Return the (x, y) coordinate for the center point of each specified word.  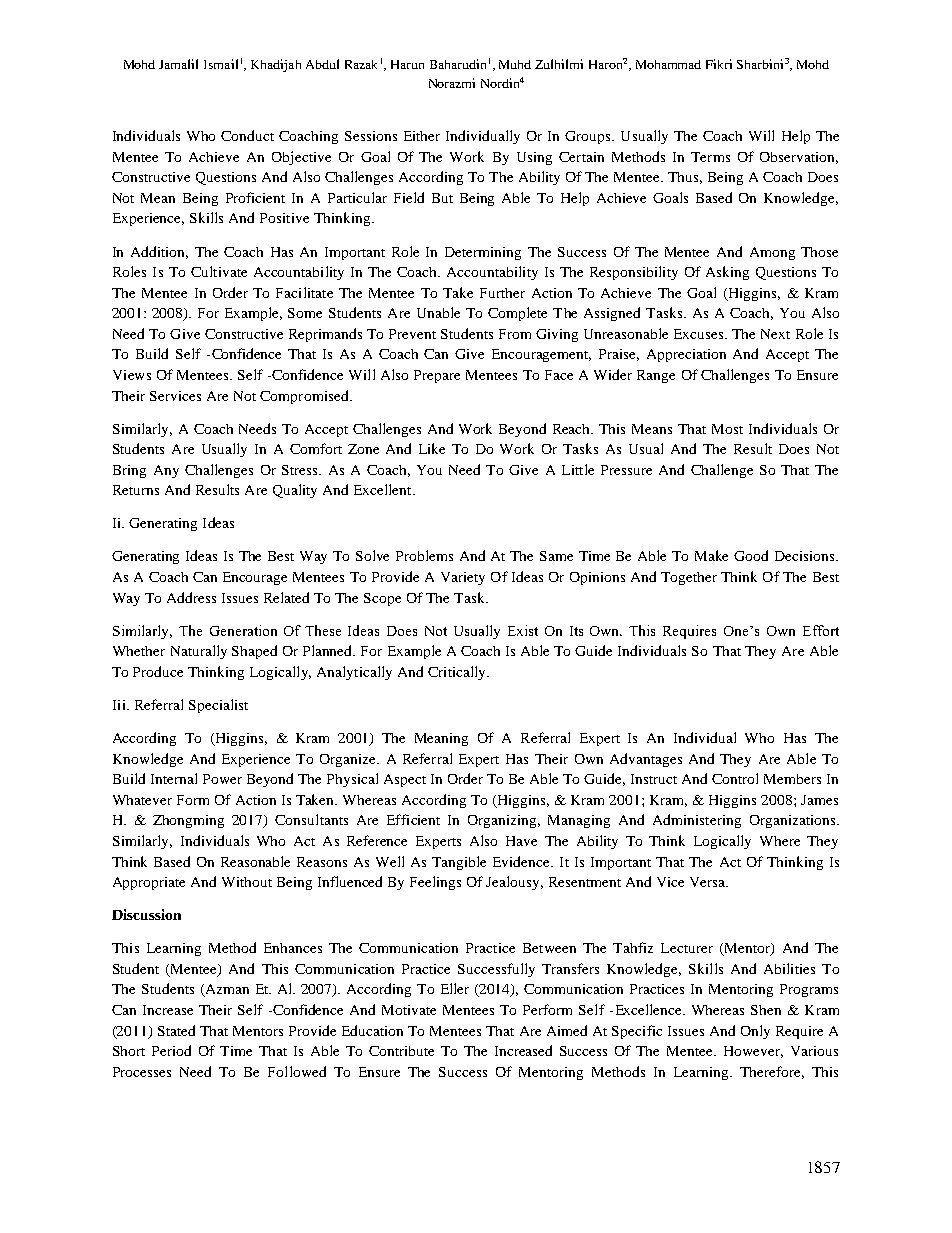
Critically (458, 673)
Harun (407, 64)
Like (432, 448)
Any (166, 471)
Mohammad (668, 64)
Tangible (459, 863)
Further (502, 293)
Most (727, 429)
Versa (709, 882)
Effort (821, 630)
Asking (727, 273)
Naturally (199, 652)
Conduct (247, 135)
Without (247, 882)
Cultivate (219, 271)
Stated (176, 1030)
